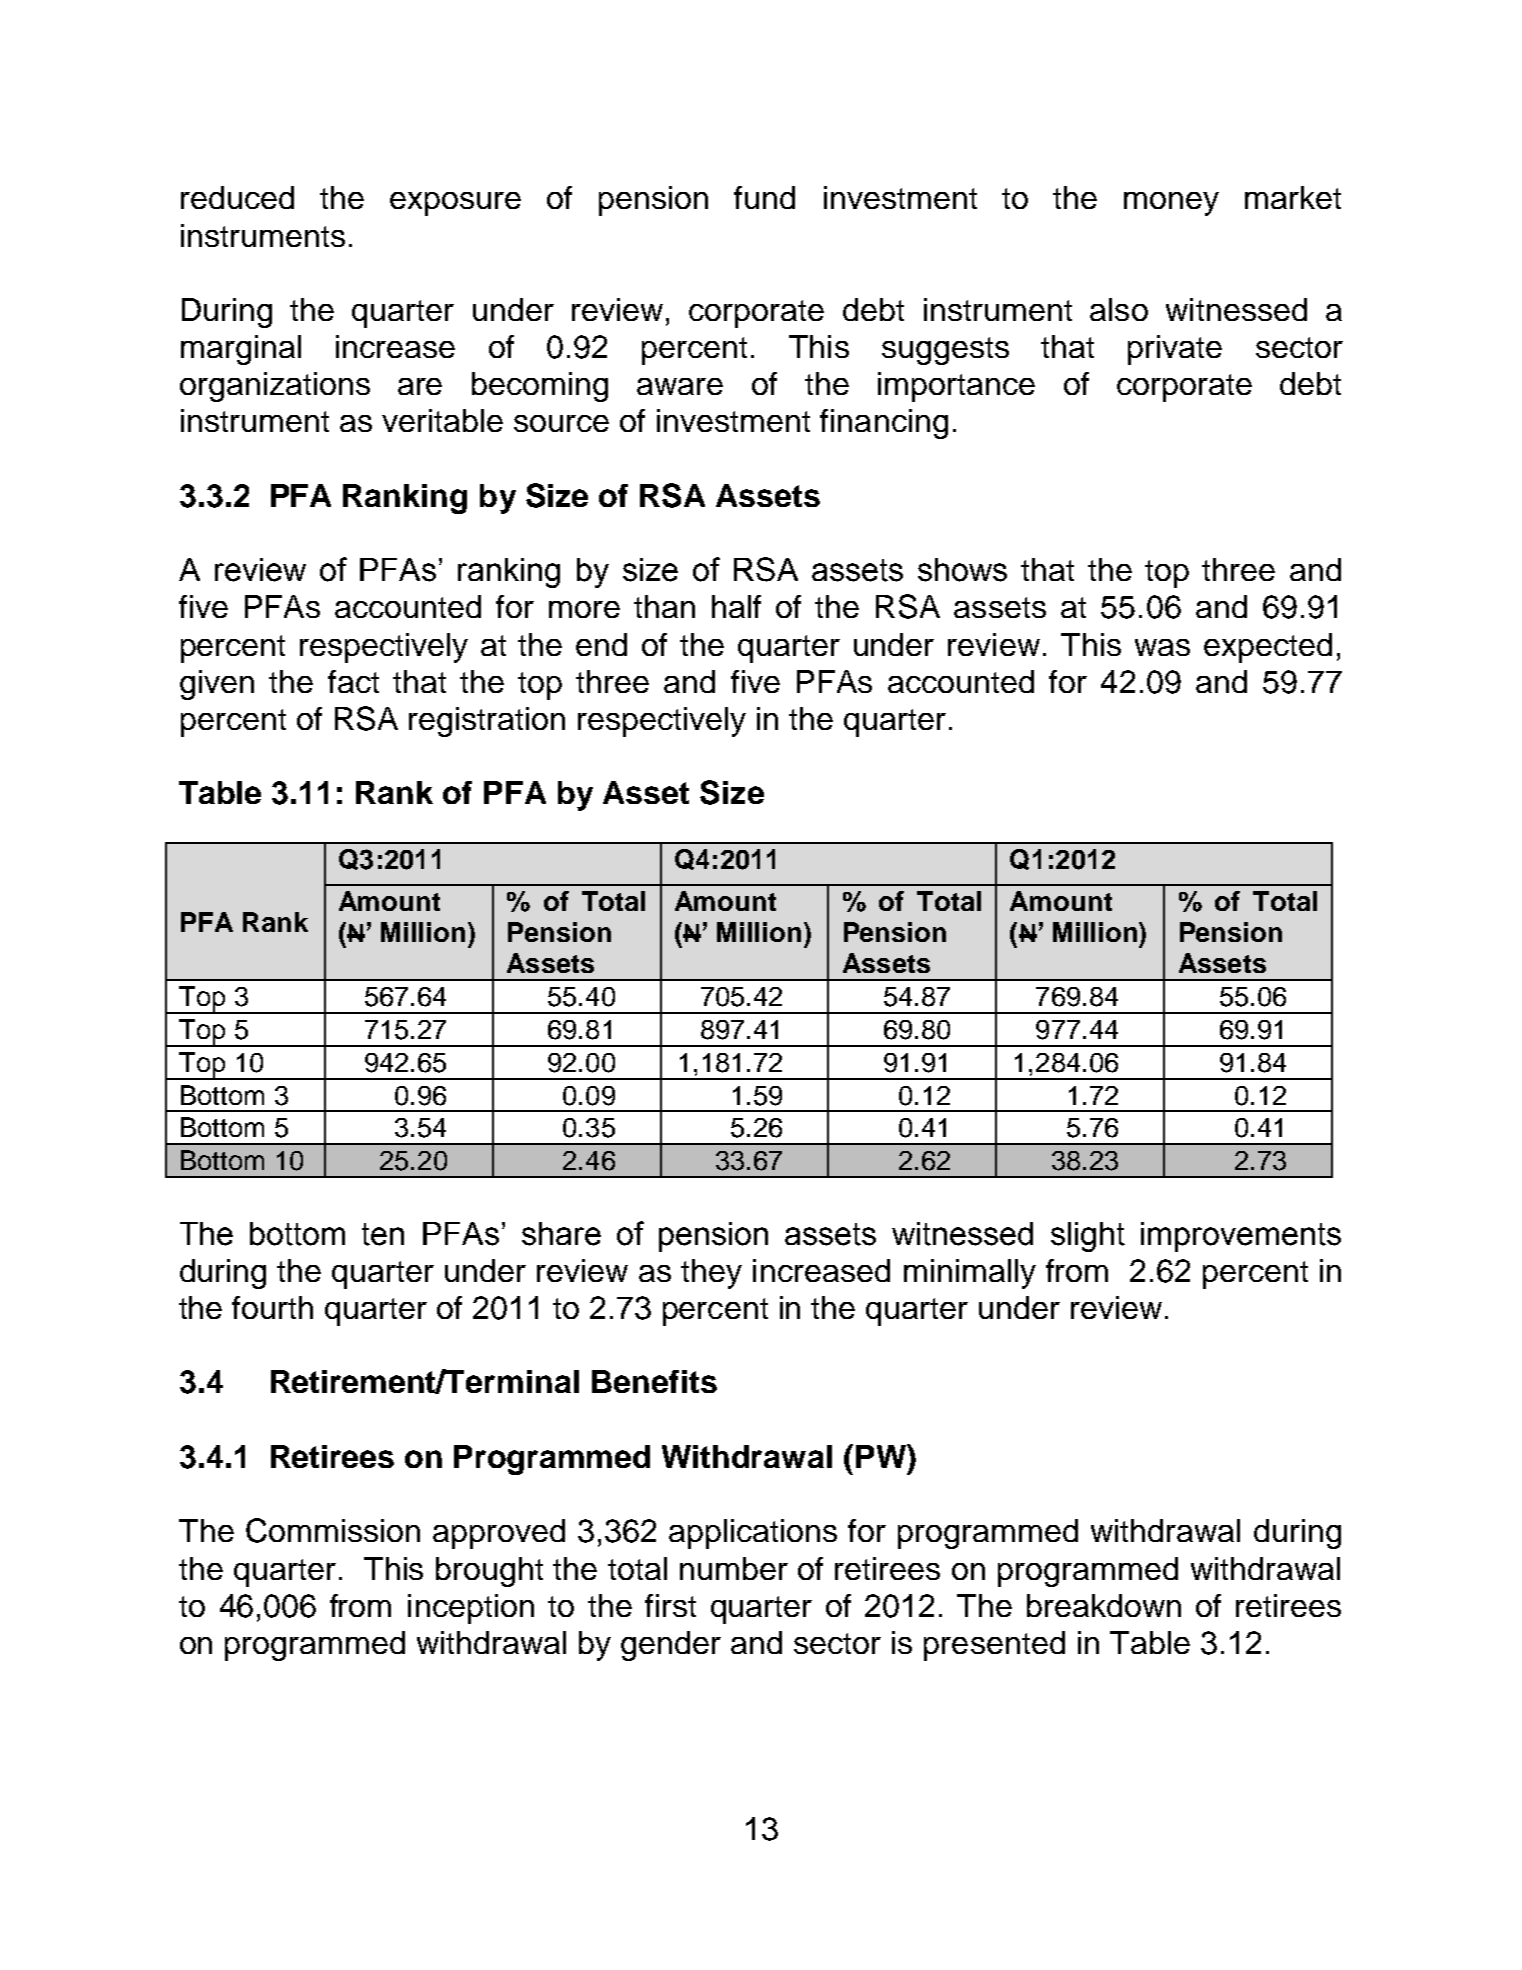 Image resolution: width=1522 pixels, height=1970 pixels. Describe the element at coordinates (1171, 204) in the screenshot. I see `money` at that location.
